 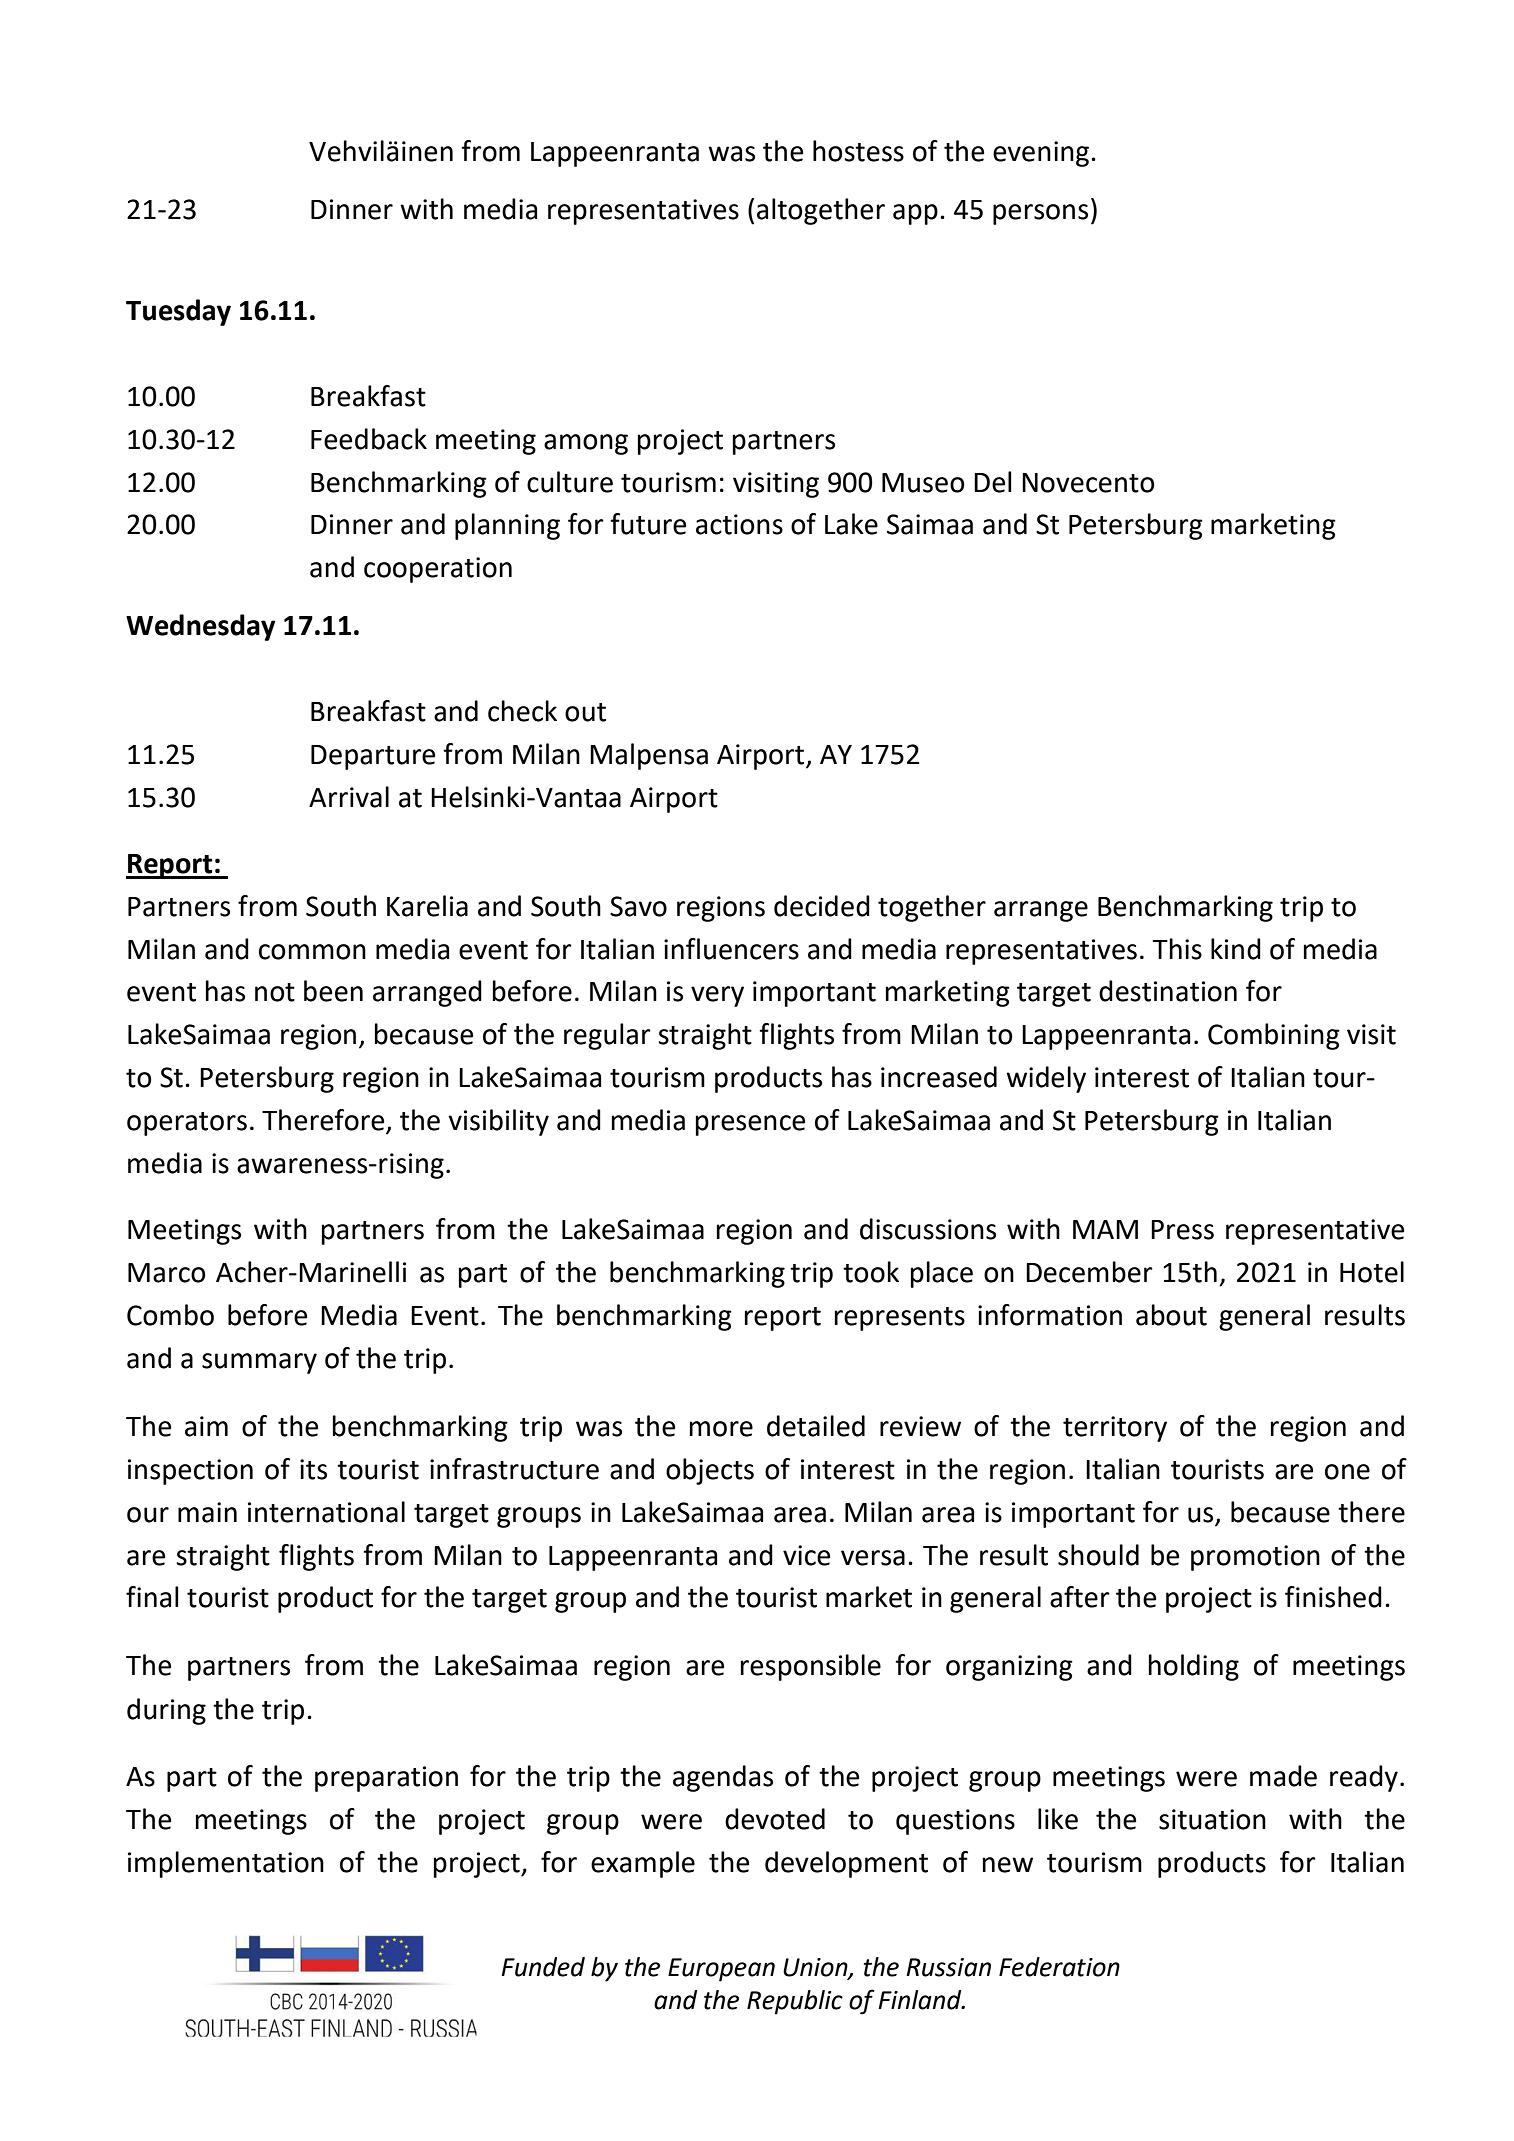 I want to click on implementation, so click(x=226, y=1864).
